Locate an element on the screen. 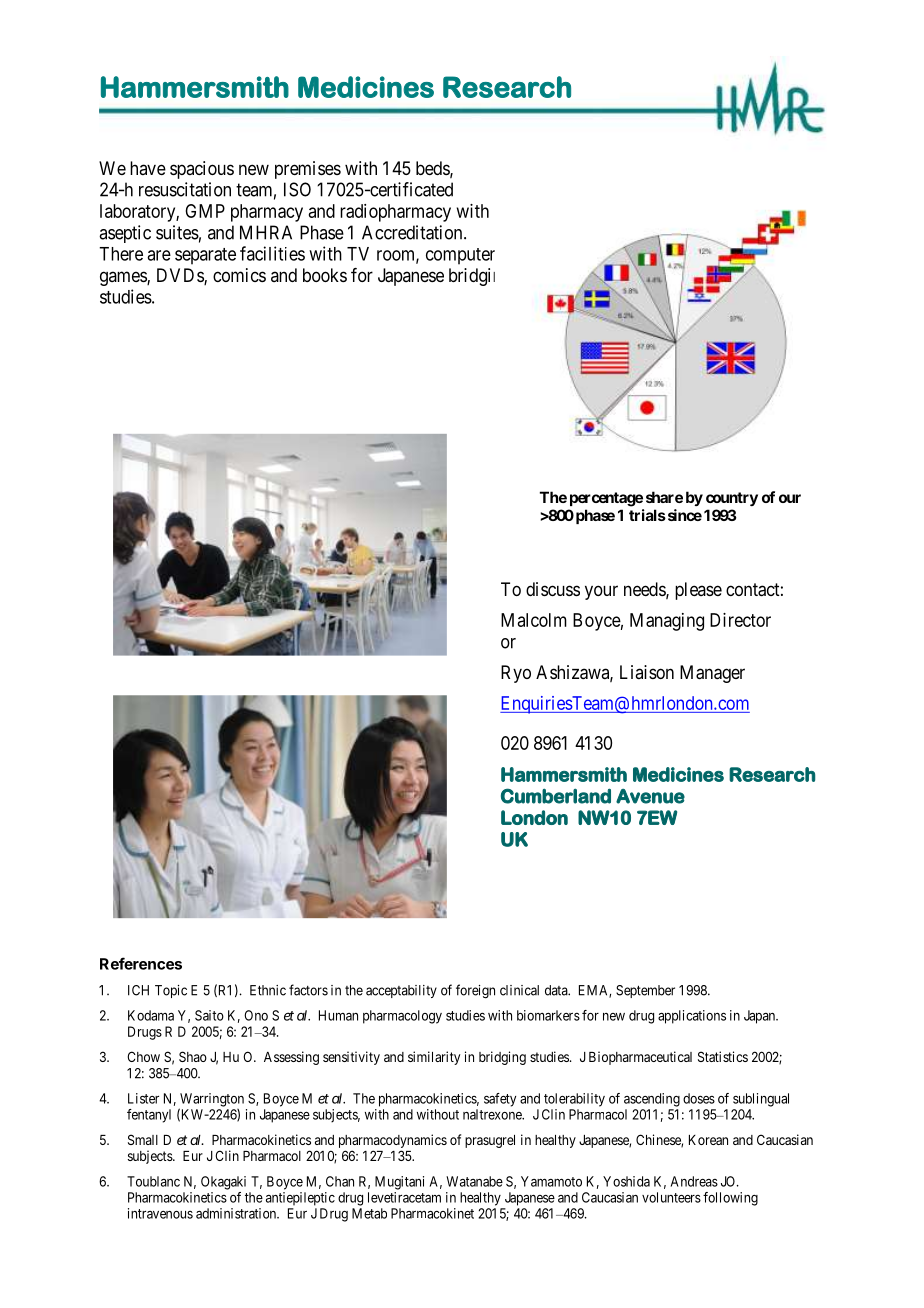  Accreditation is located at coordinates (413, 232).
